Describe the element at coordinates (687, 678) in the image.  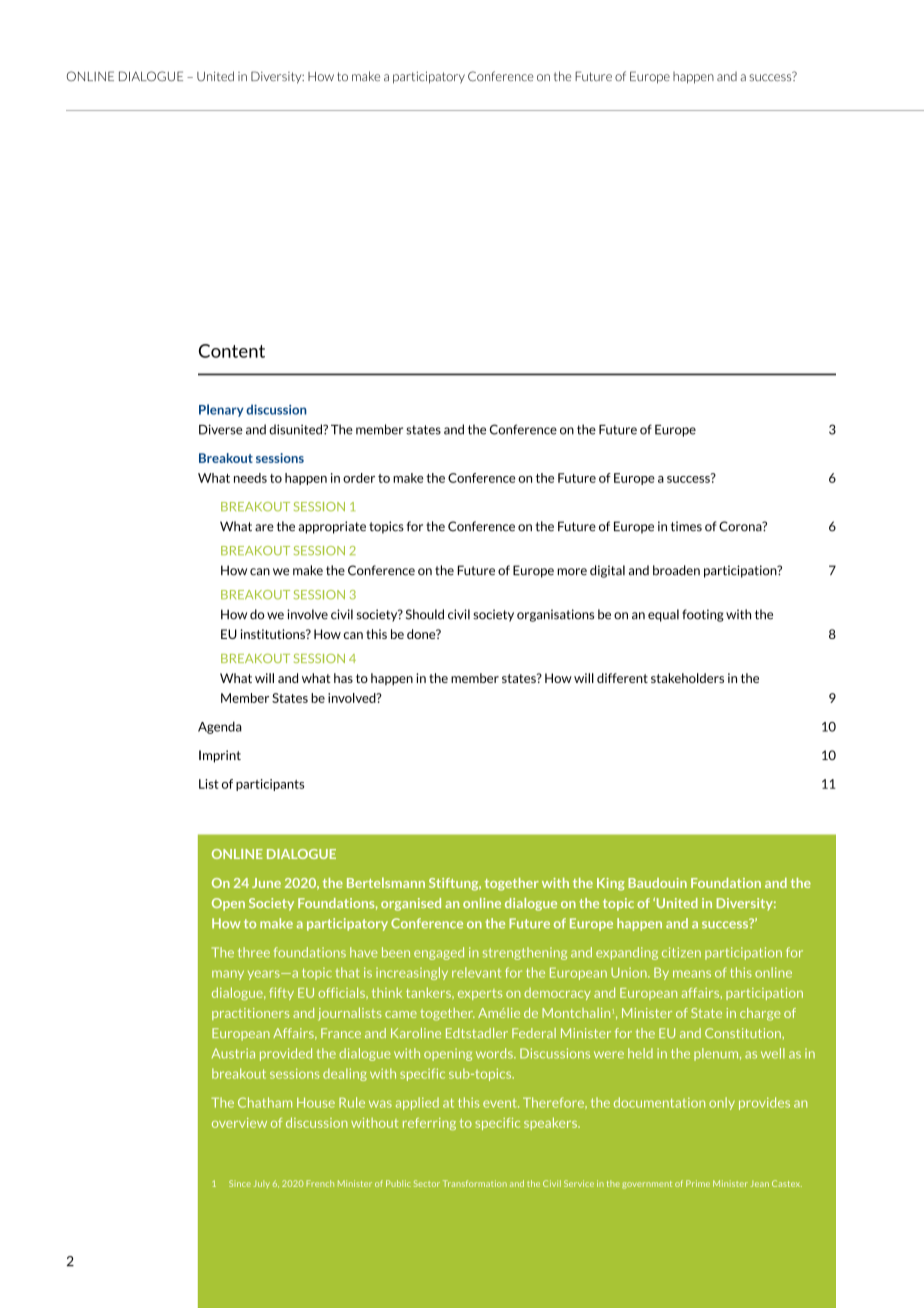
I see `stakeholders` at that location.
